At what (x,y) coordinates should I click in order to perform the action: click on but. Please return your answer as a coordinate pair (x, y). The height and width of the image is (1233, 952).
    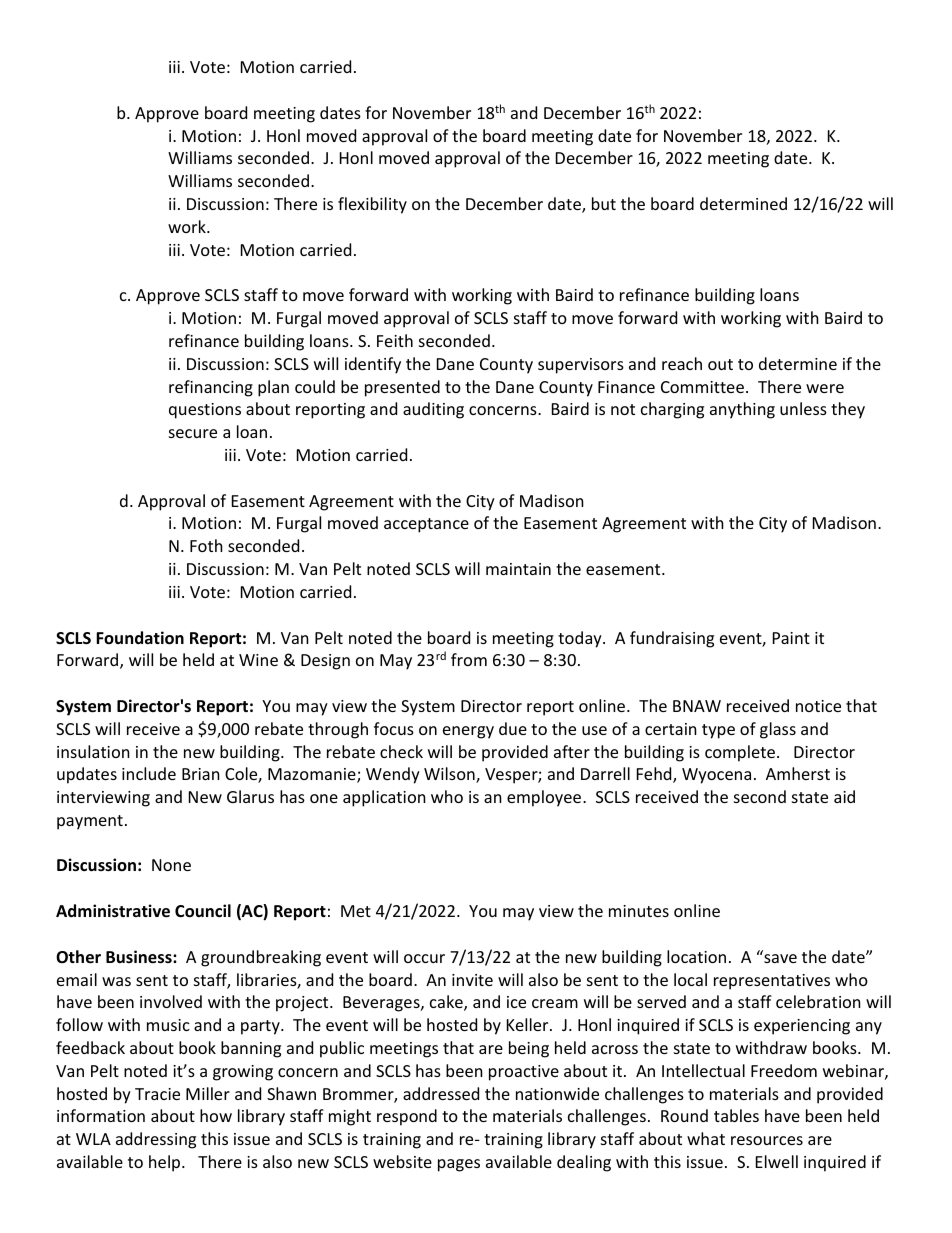
    Looking at the image, I should click on (604, 203).
